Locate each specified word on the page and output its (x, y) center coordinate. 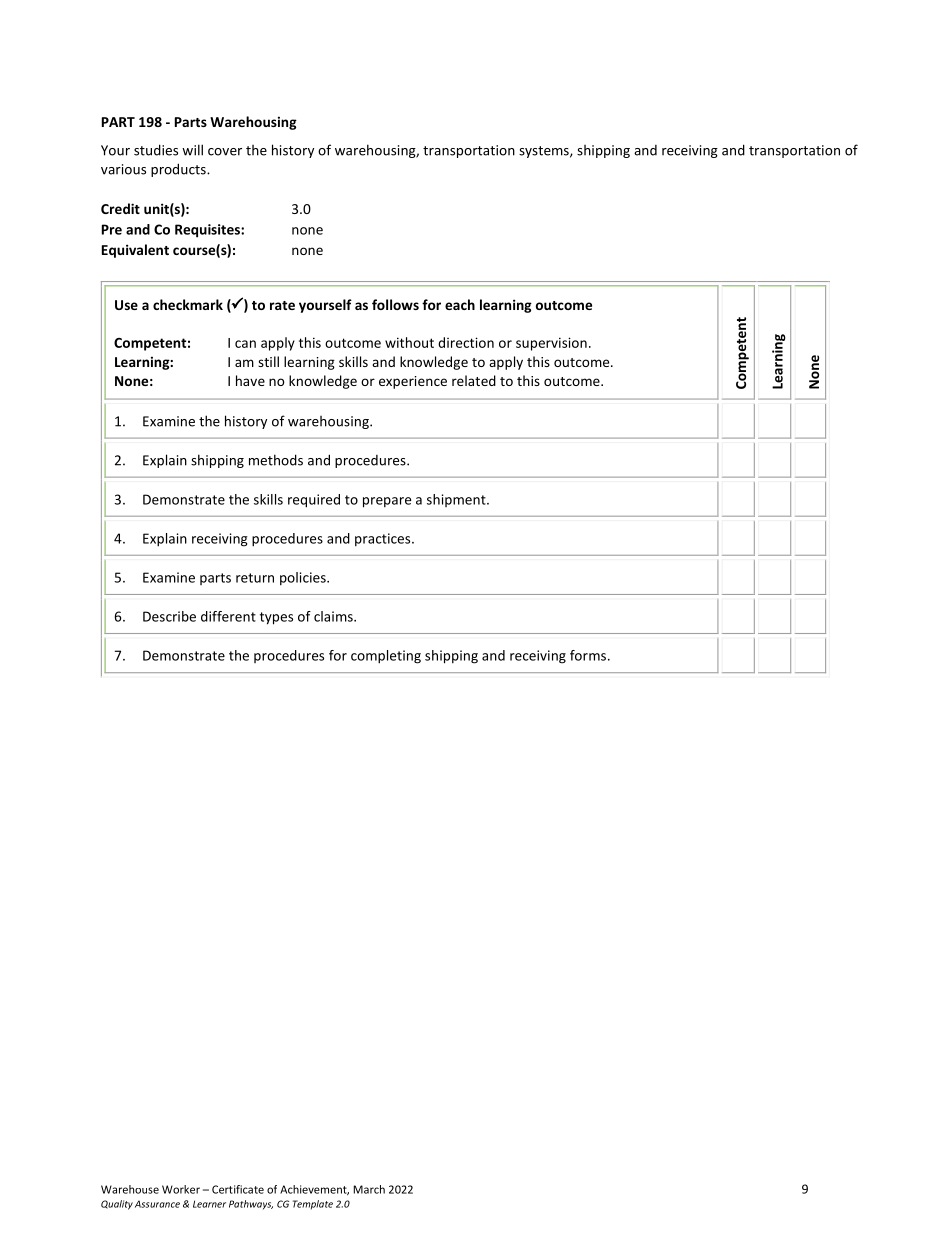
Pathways (251, 1205)
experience (413, 382)
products (179, 170)
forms (588, 655)
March (369, 1189)
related (474, 380)
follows (395, 304)
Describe (169, 616)
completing (386, 657)
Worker (181, 1189)
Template (313, 1205)
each (460, 304)
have (250, 380)
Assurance (157, 1204)
